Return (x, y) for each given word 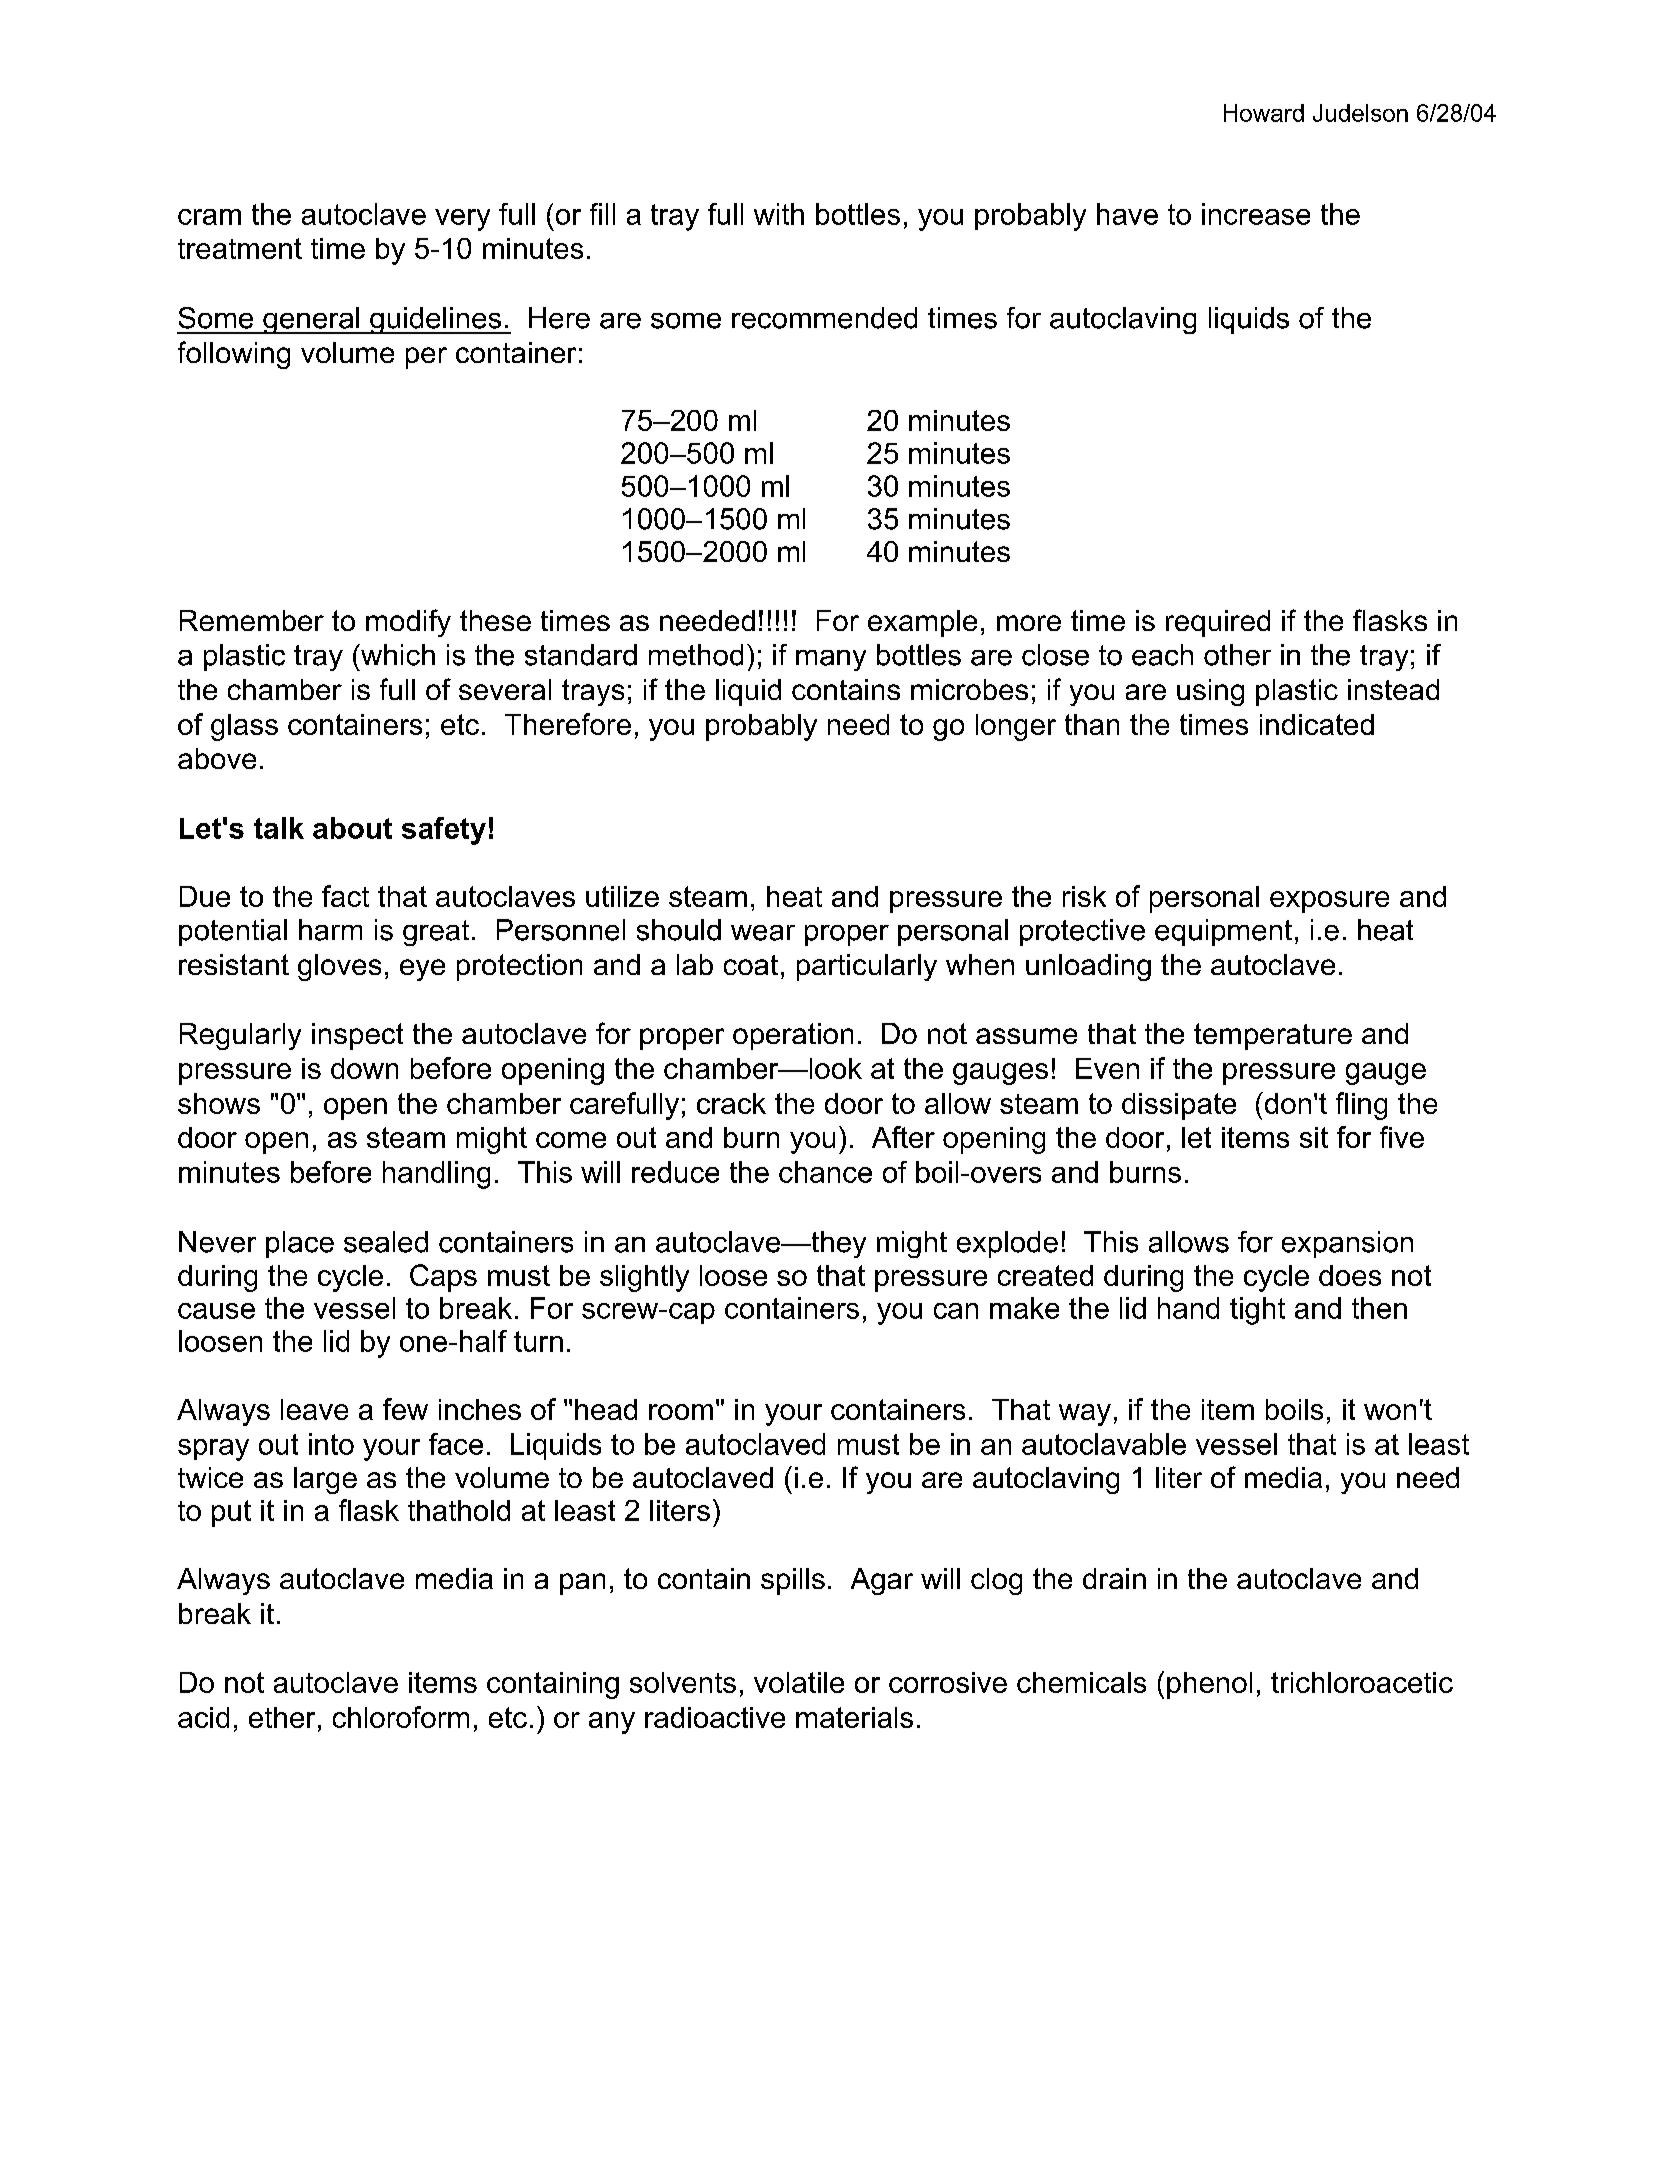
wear (763, 933)
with (779, 214)
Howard (1264, 113)
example (922, 623)
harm (330, 930)
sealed (386, 1242)
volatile (799, 1682)
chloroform (401, 1717)
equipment (1223, 932)
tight (1257, 1311)
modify (408, 623)
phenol (1209, 1685)
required (1218, 623)
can (956, 1311)
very (462, 220)
